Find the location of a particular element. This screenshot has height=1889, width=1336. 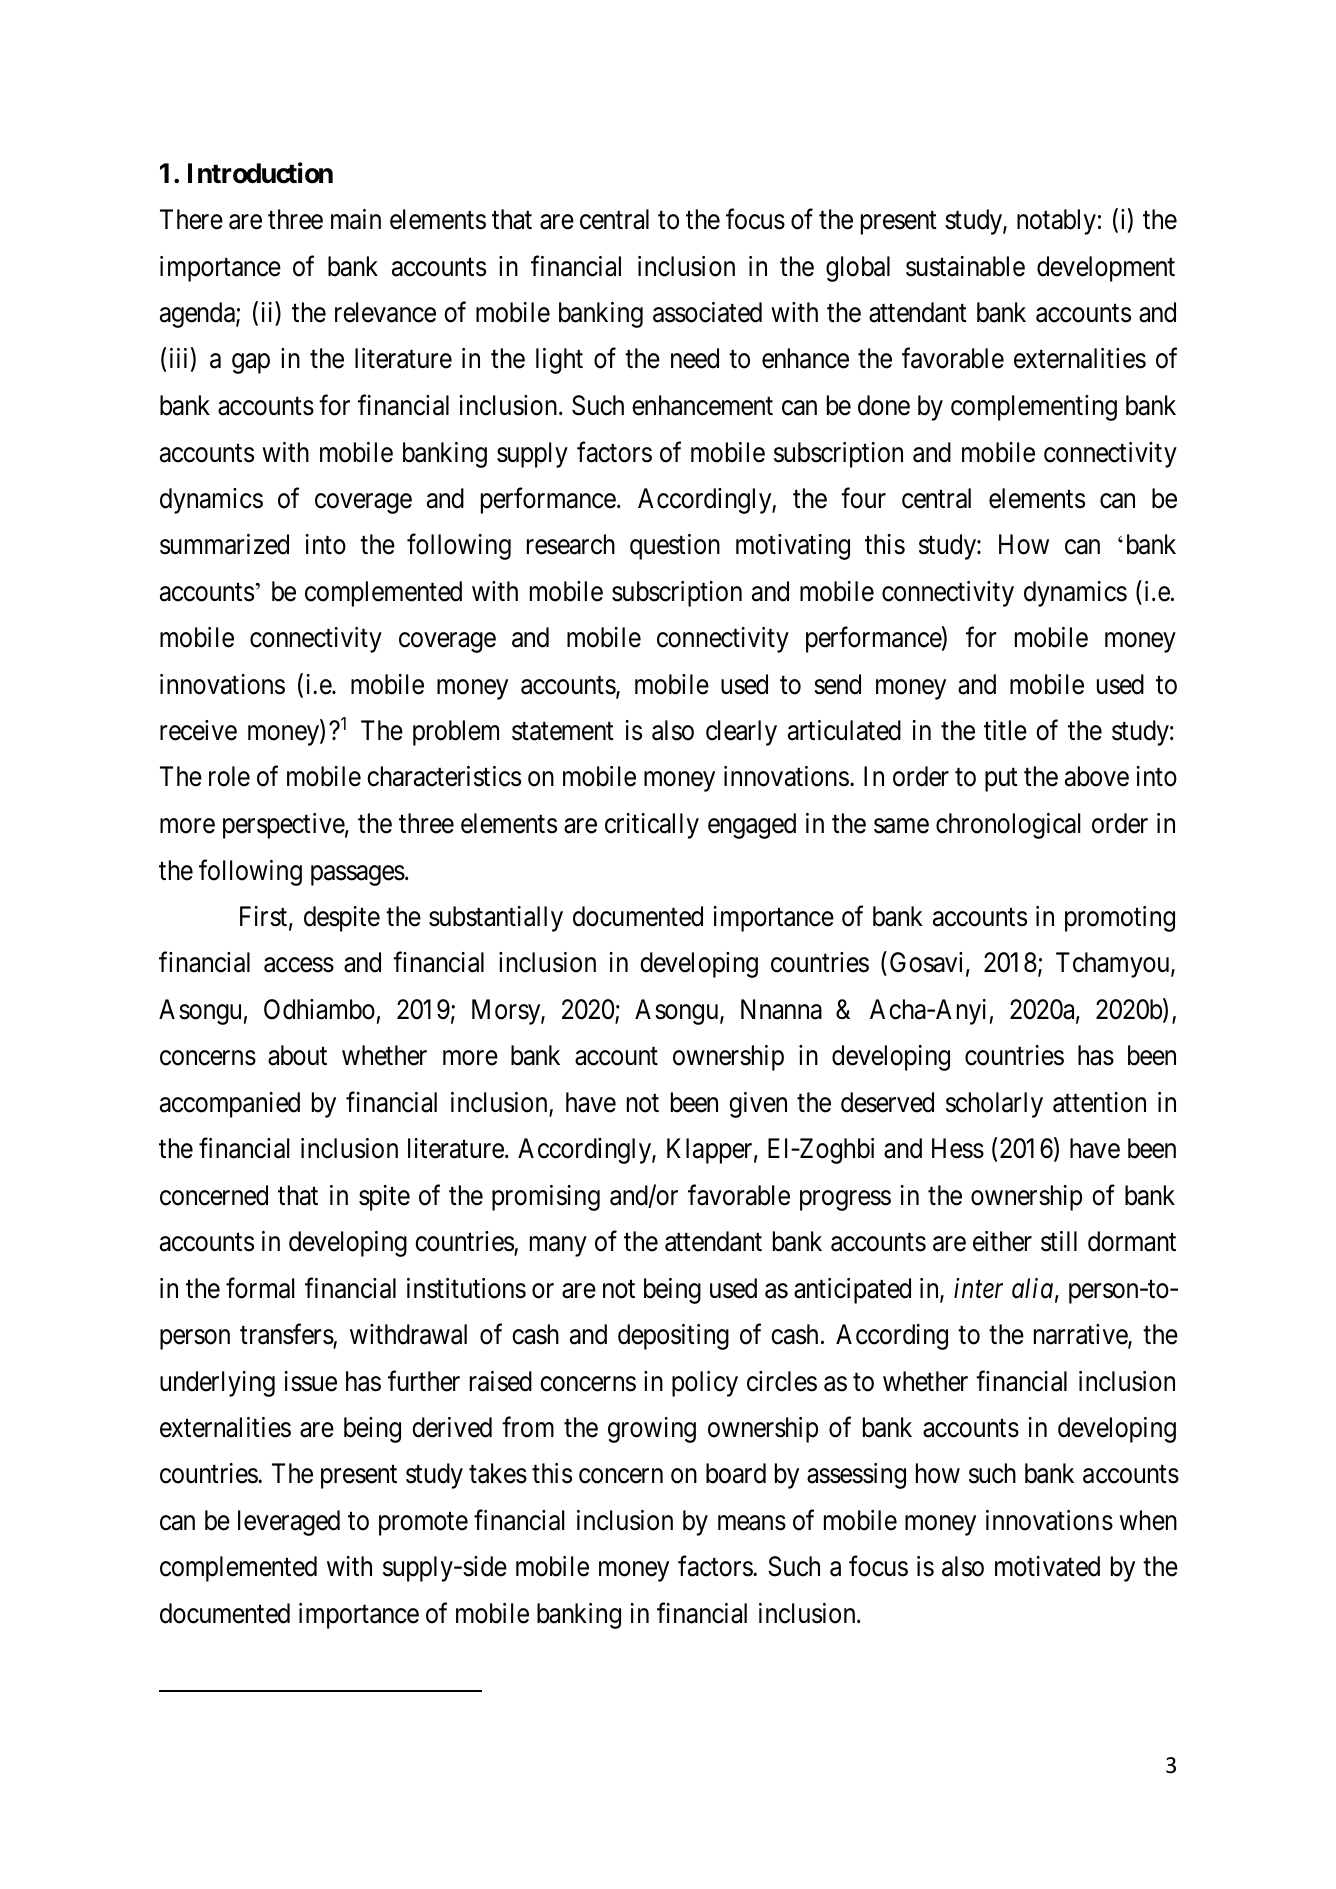

receive is located at coordinates (198, 730).
